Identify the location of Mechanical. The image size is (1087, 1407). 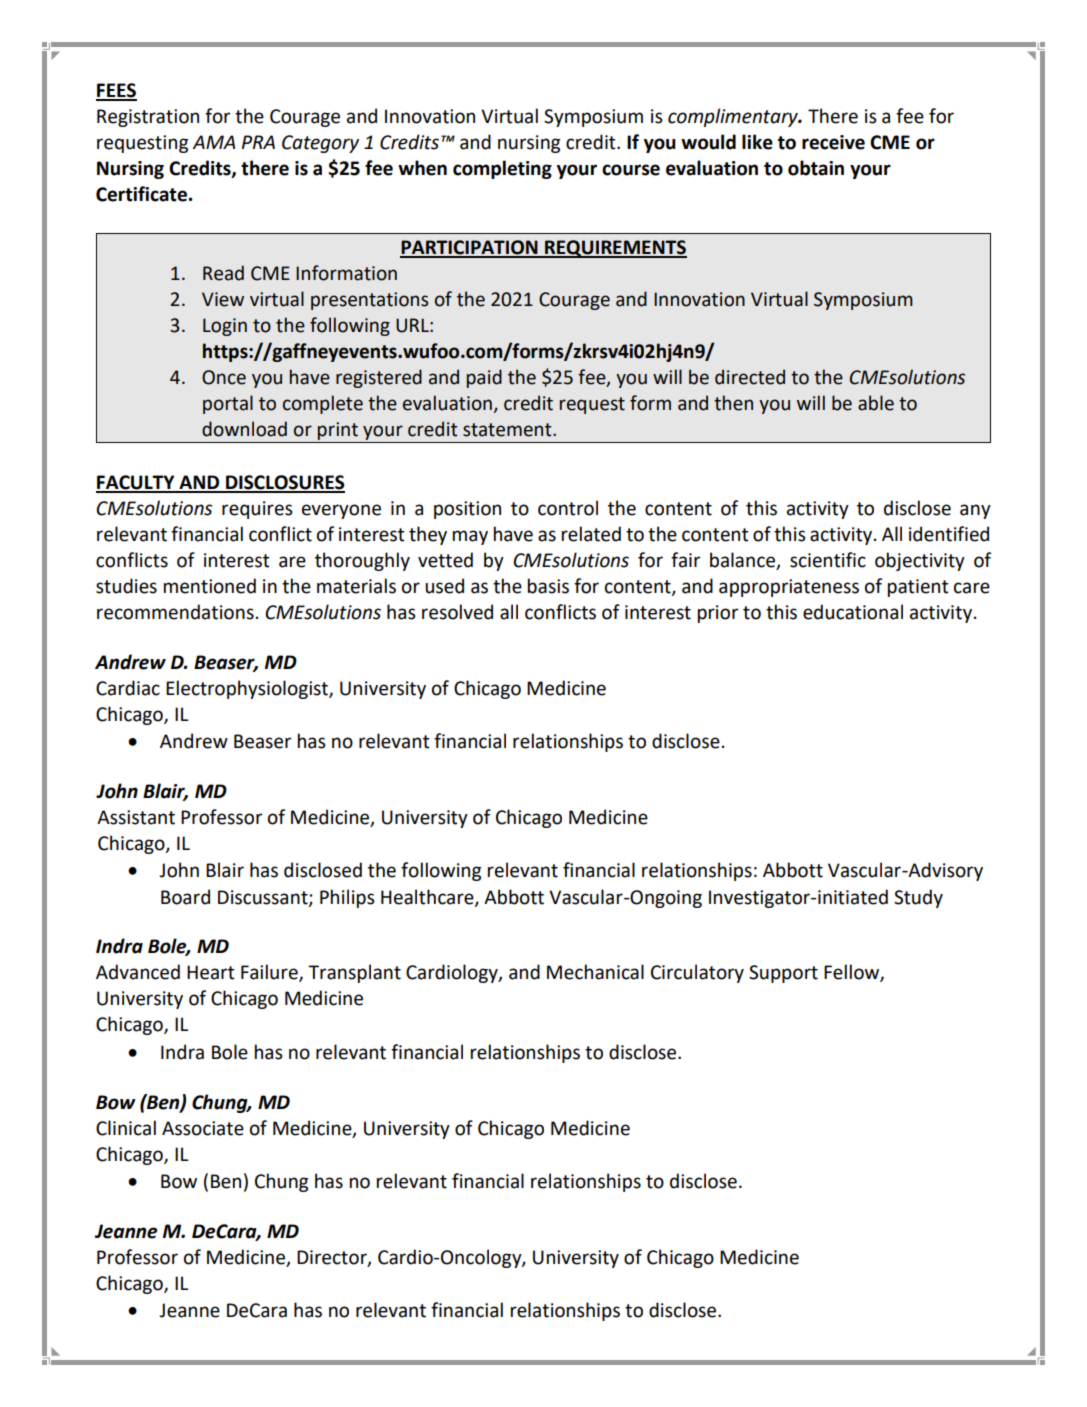
(595, 972).
